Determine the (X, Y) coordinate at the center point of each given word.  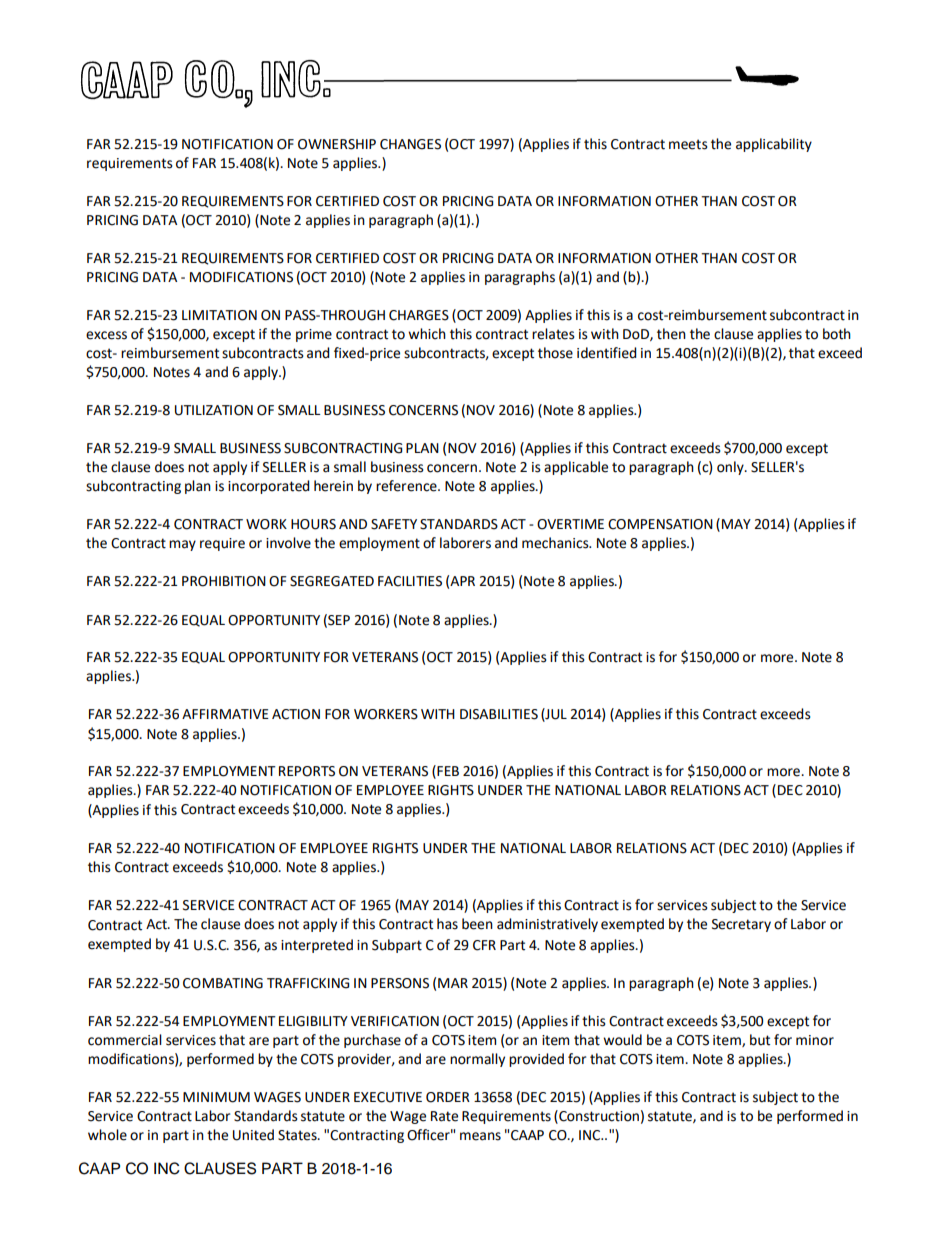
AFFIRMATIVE (225, 714)
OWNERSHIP (337, 144)
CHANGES (410, 144)
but (760, 1040)
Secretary (741, 925)
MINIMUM (216, 1097)
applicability (774, 145)
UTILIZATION (214, 410)
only (731, 468)
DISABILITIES (499, 714)
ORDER (448, 1097)
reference (407, 486)
